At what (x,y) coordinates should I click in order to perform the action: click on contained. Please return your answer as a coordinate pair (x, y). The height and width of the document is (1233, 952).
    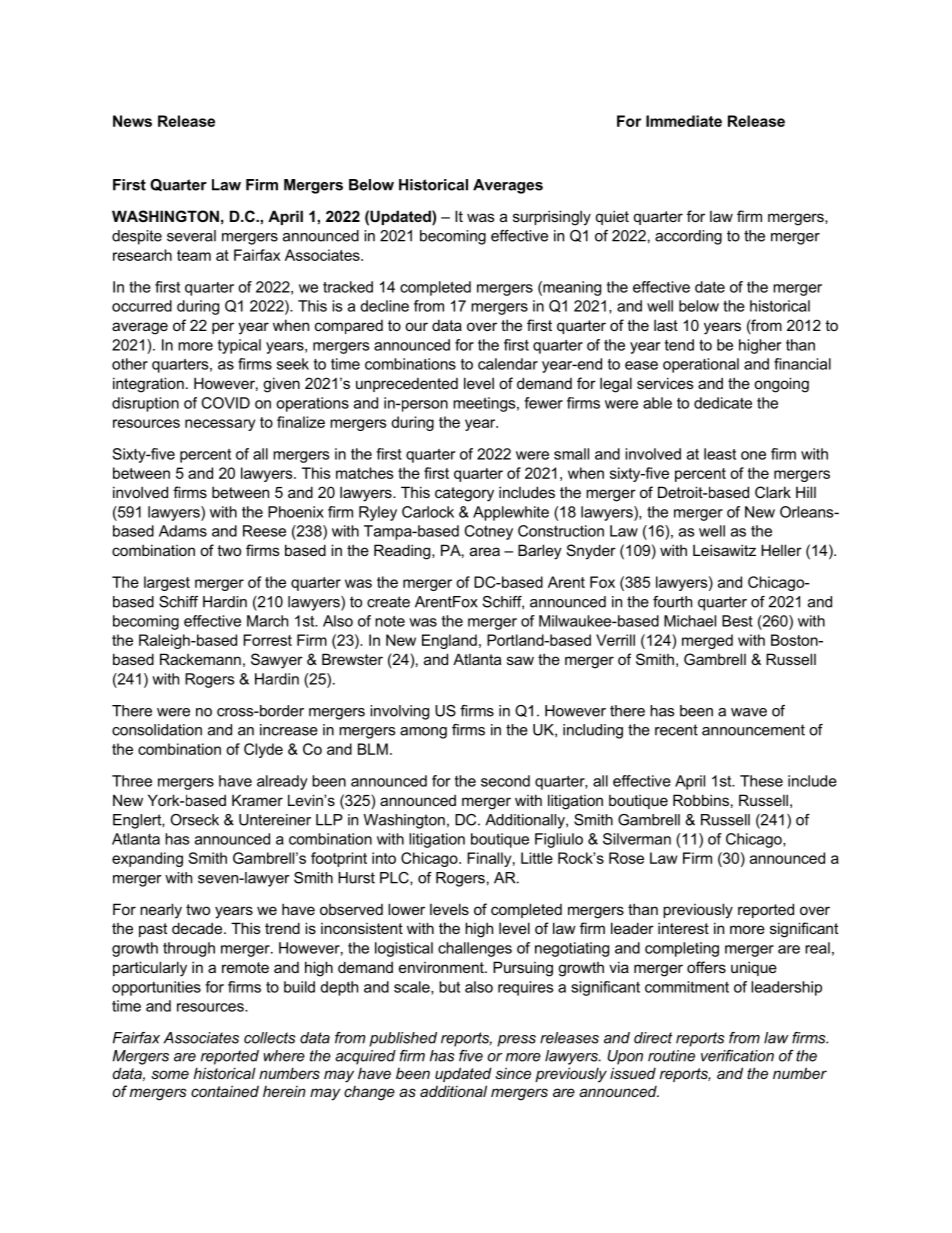
    Looking at the image, I should click on (225, 1091).
